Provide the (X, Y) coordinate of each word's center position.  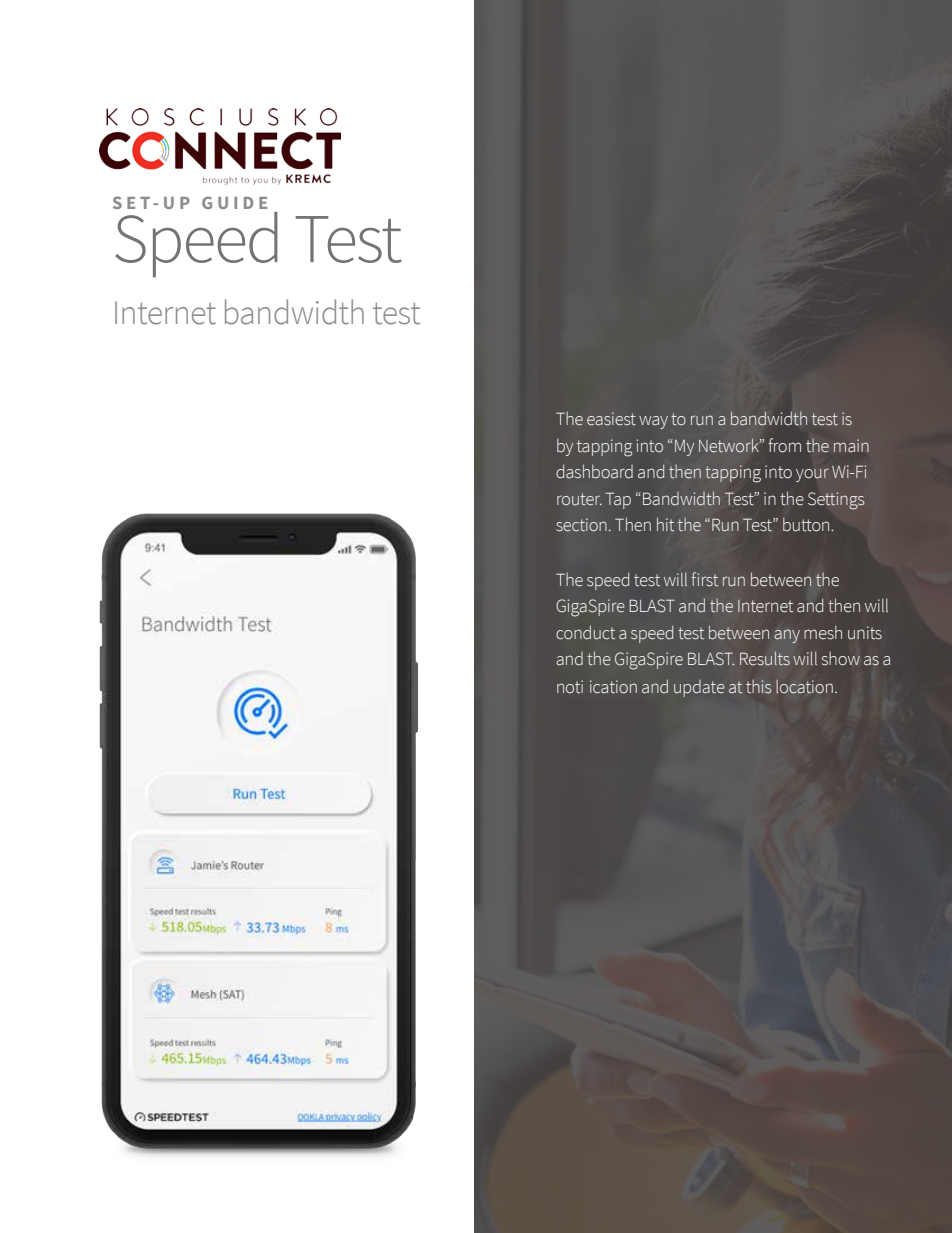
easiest (611, 419)
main (851, 445)
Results (765, 658)
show (841, 659)
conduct (585, 632)
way (653, 422)
